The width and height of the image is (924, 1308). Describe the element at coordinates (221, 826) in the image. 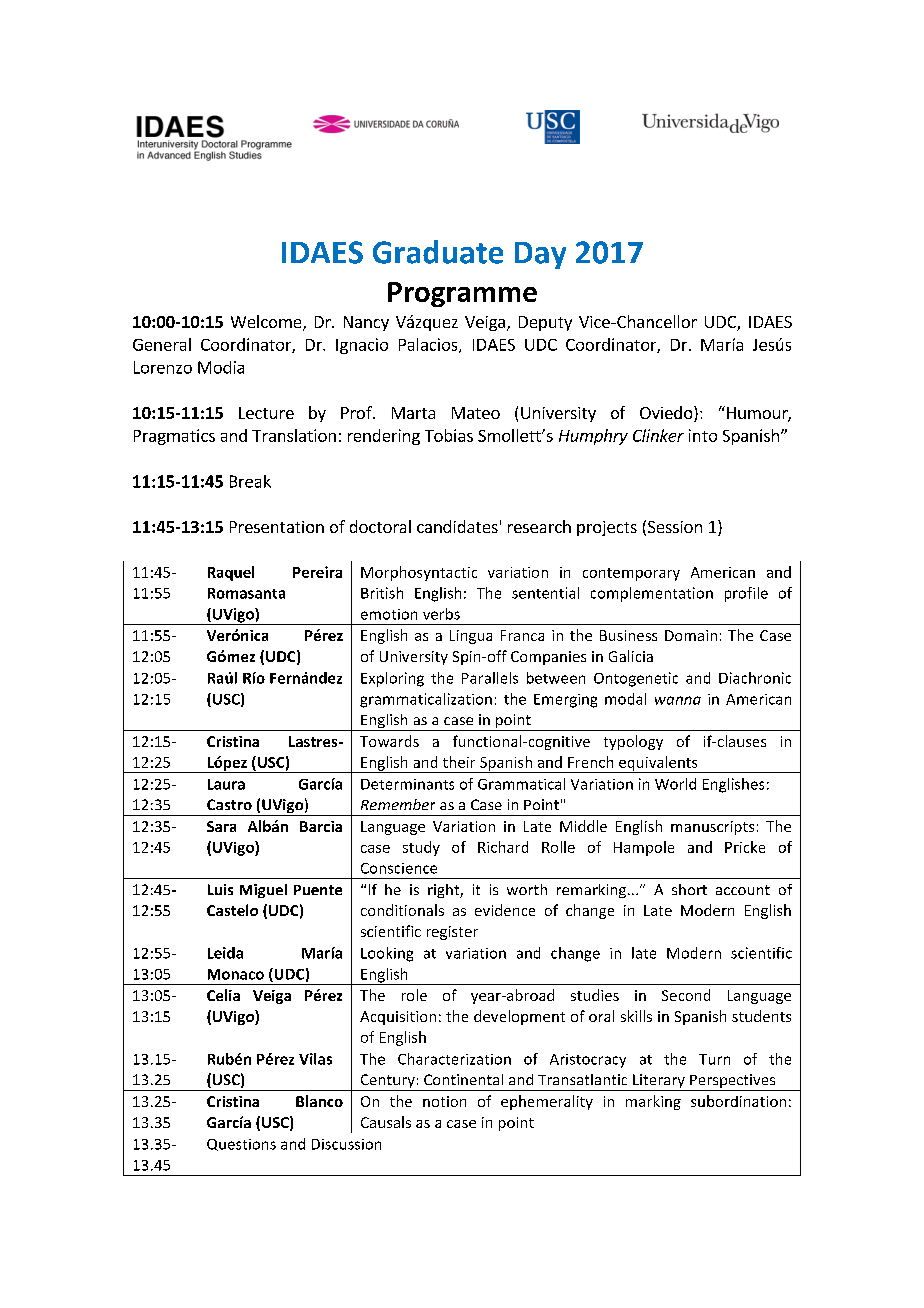

I see `Sara` at that location.
